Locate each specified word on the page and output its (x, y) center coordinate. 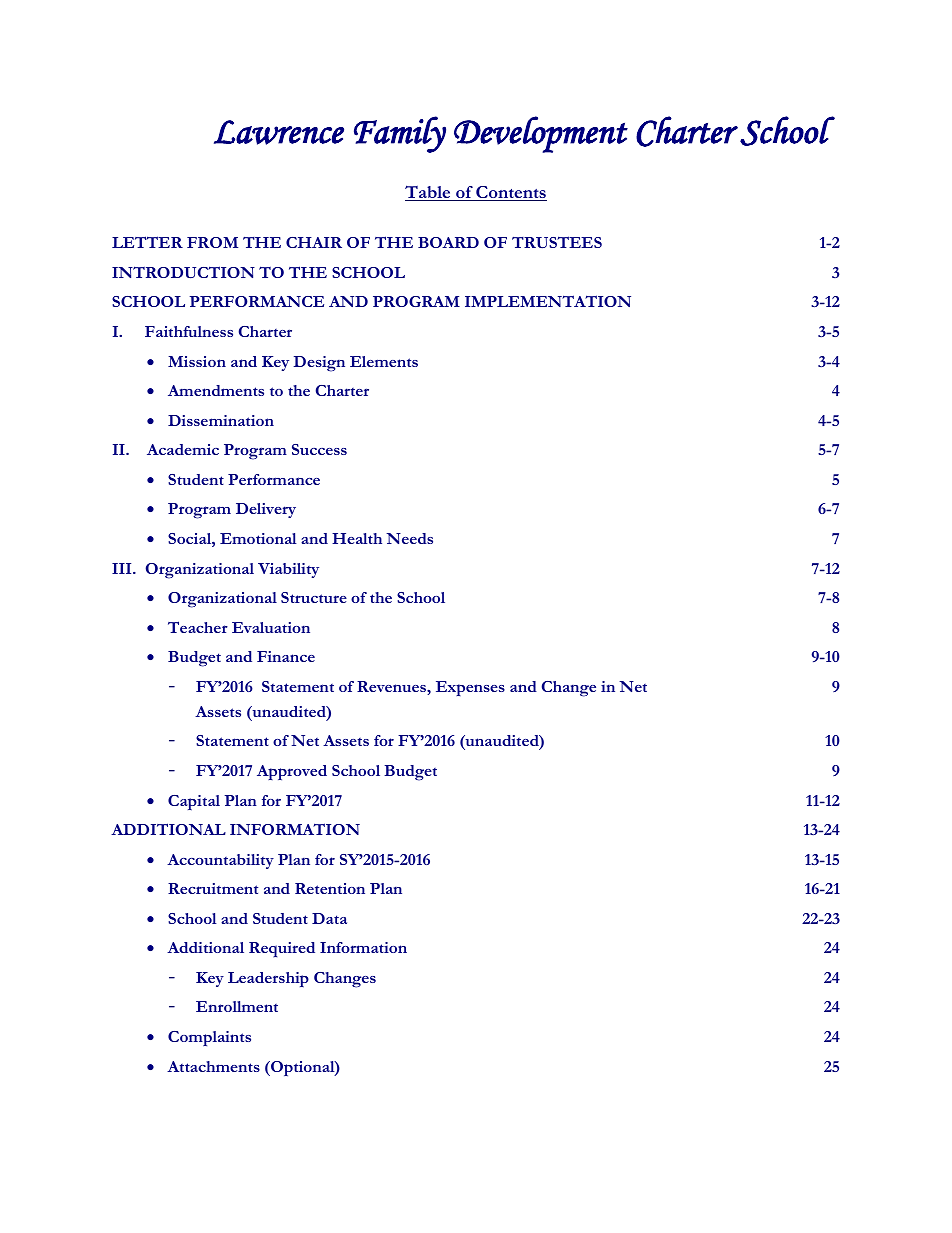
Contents (510, 193)
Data (329, 918)
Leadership (268, 979)
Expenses (470, 688)
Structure (314, 597)
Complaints (209, 1038)
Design (319, 364)
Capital (194, 802)
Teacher (198, 627)
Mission (197, 361)
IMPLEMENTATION (548, 301)
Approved (292, 772)
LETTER (147, 242)
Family (400, 134)
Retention (330, 888)
